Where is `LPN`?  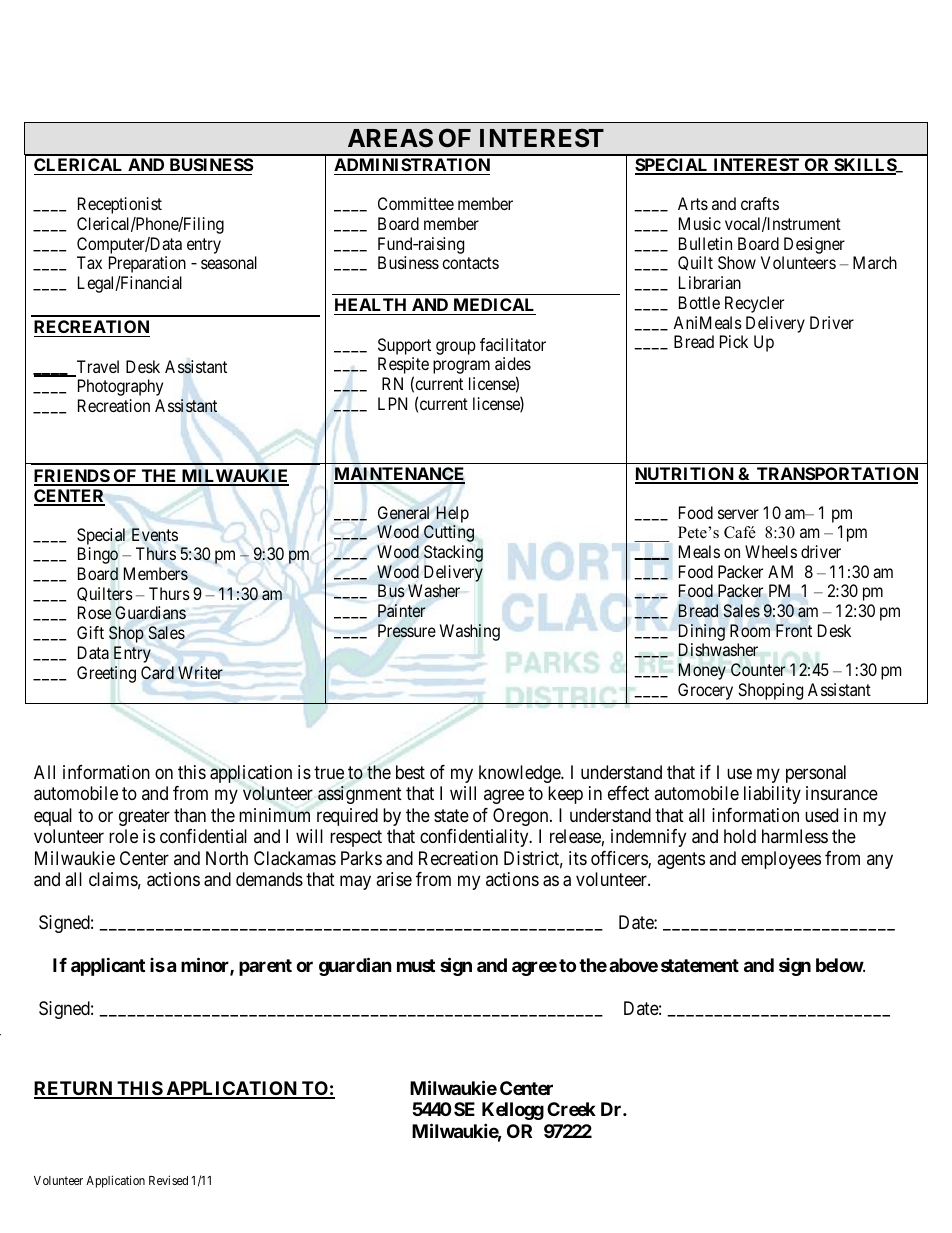 LPN is located at coordinates (392, 403).
